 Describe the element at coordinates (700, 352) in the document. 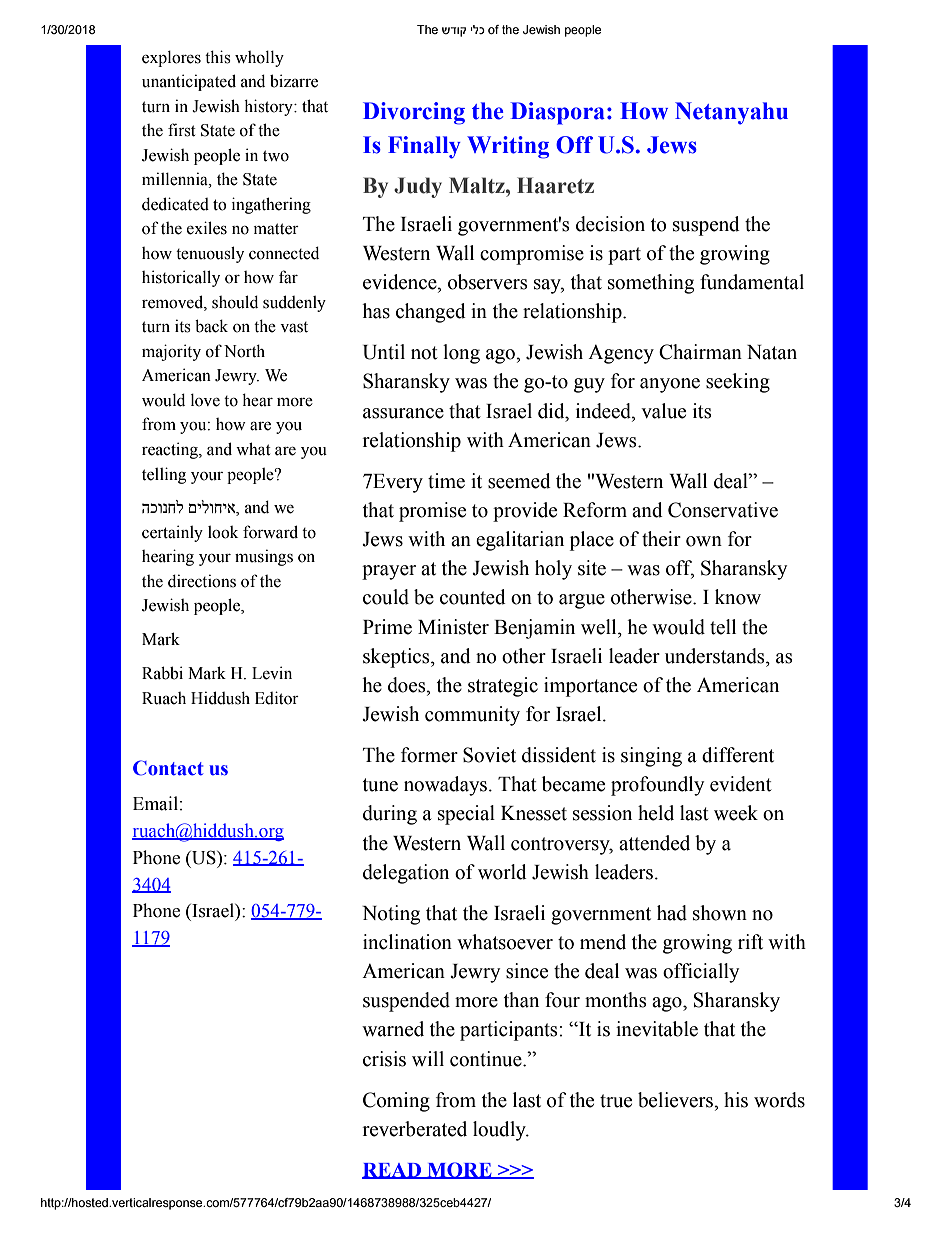

I see `Chairman` at that location.
